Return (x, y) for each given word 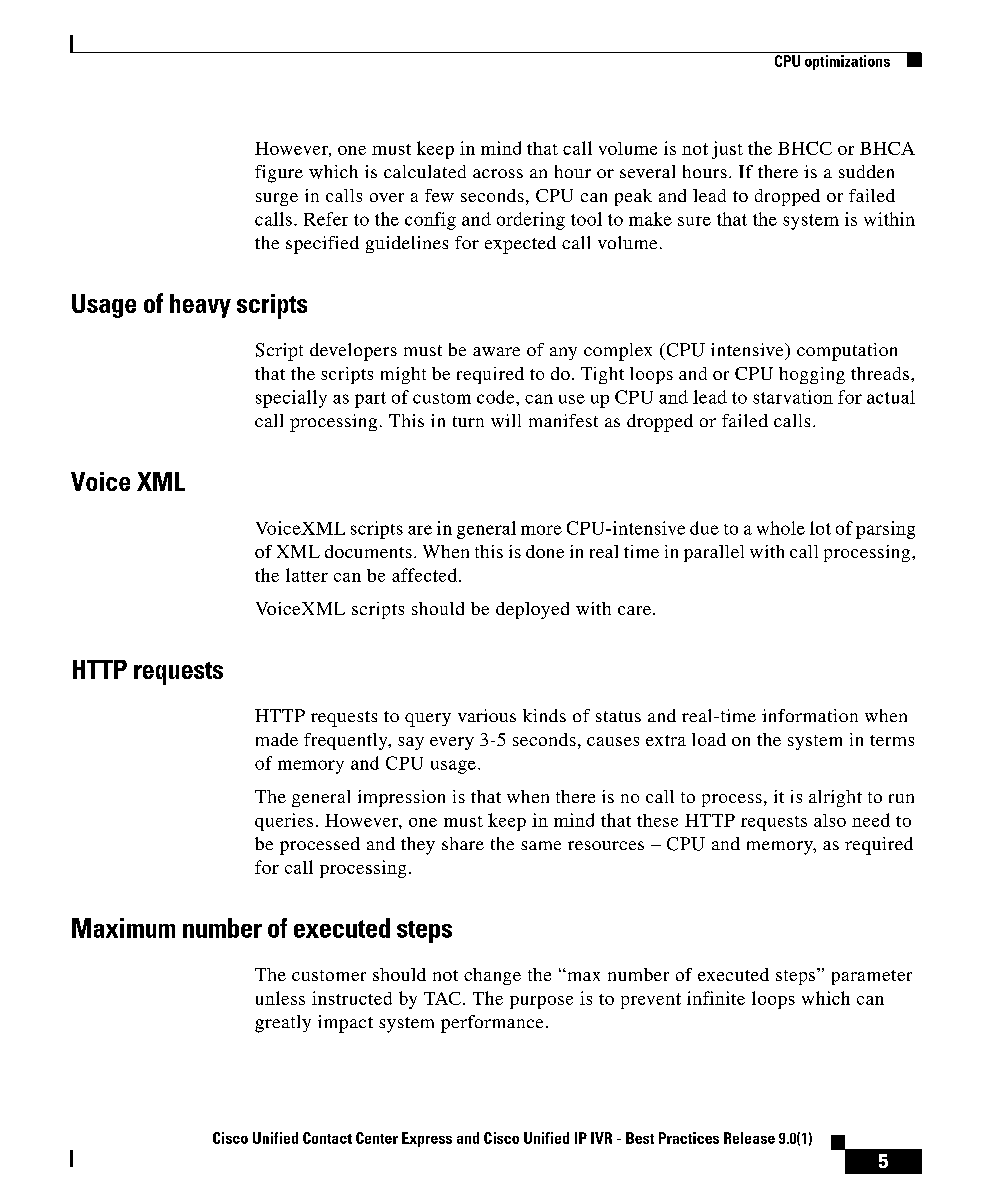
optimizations (847, 62)
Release (749, 1138)
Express (427, 1139)
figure (279, 174)
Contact (327, 1138)
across (498, 173)
